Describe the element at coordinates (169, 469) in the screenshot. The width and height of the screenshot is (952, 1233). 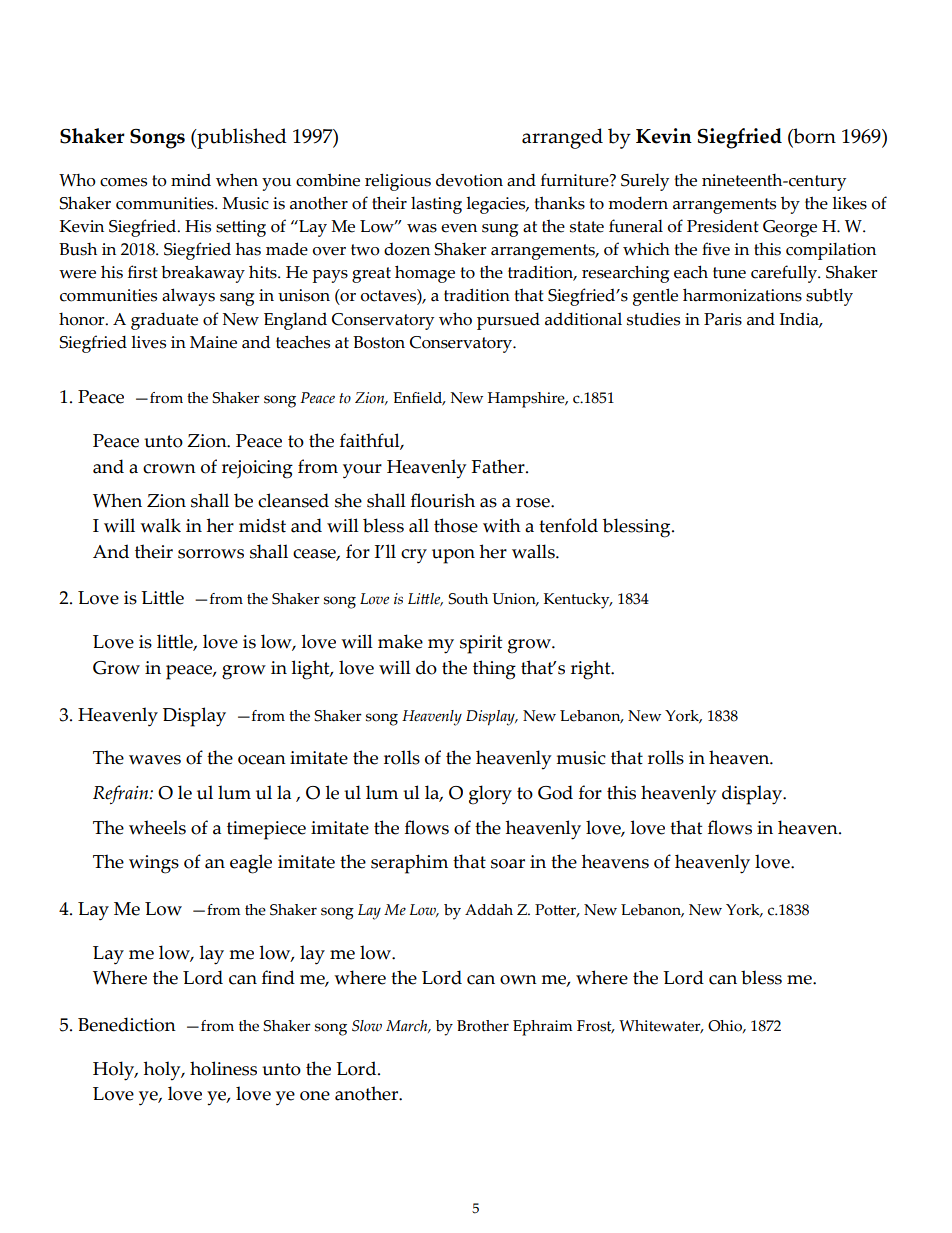
I see `crown` at that location.
